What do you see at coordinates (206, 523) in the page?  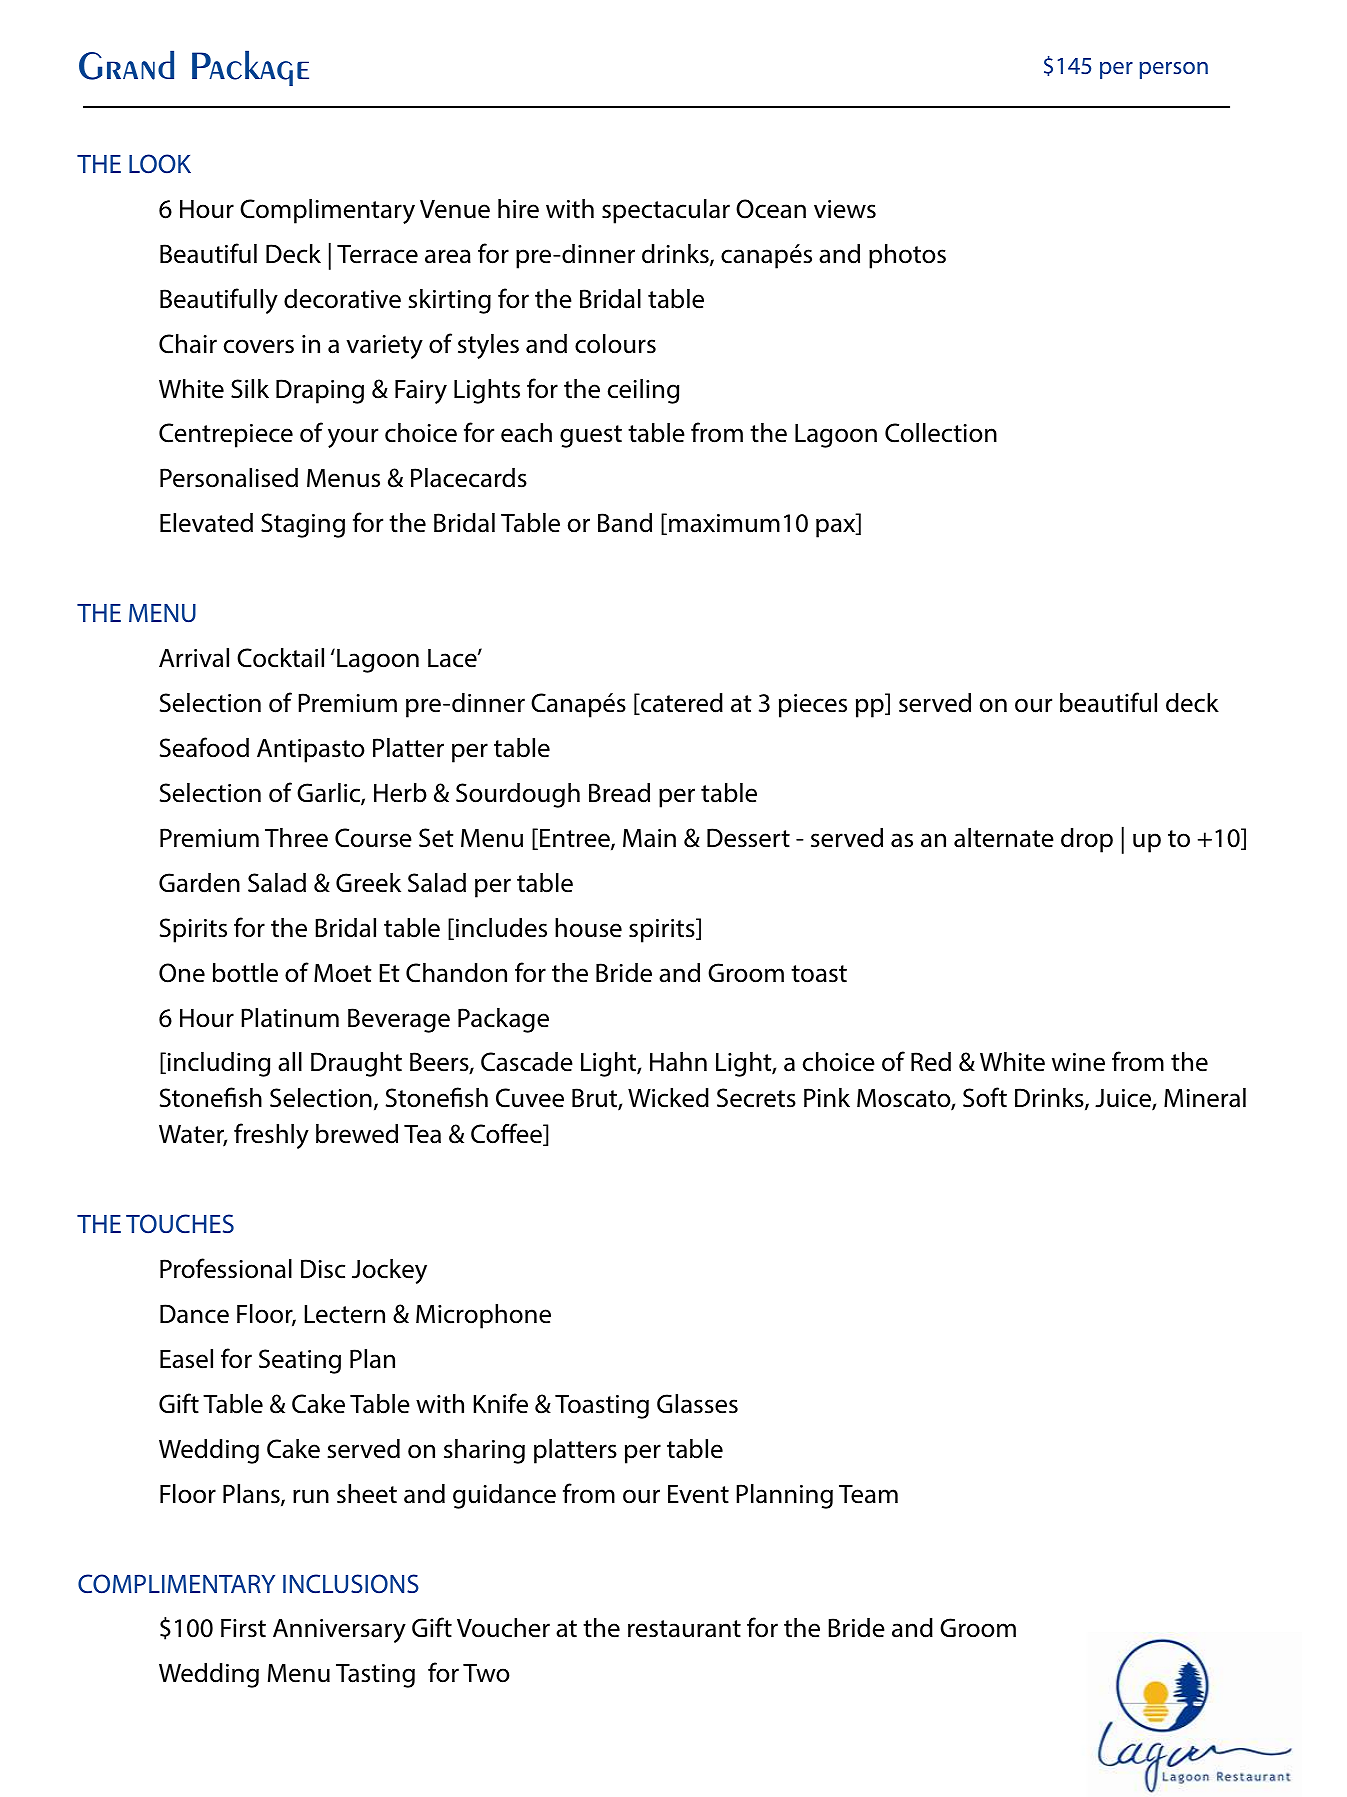 I see `Elevated` at bounding box center [206, 523].
